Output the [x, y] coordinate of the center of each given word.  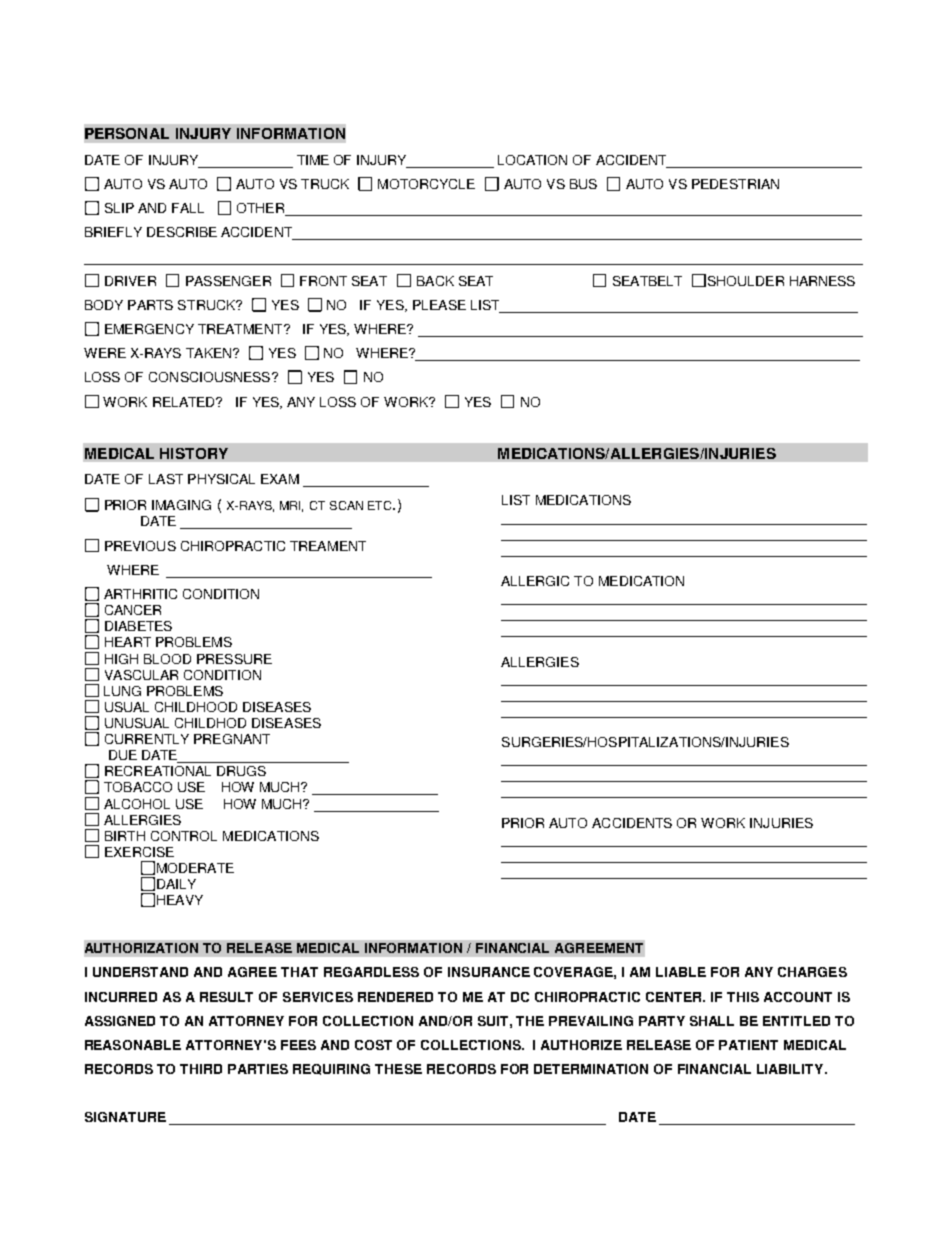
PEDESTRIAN [735, 184]
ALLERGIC [535, 581]
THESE [398, 1069]
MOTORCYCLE [426, 184]
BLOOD [167, 659]
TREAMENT [328, 546]
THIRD [201, 1069]
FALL [188, 208]
